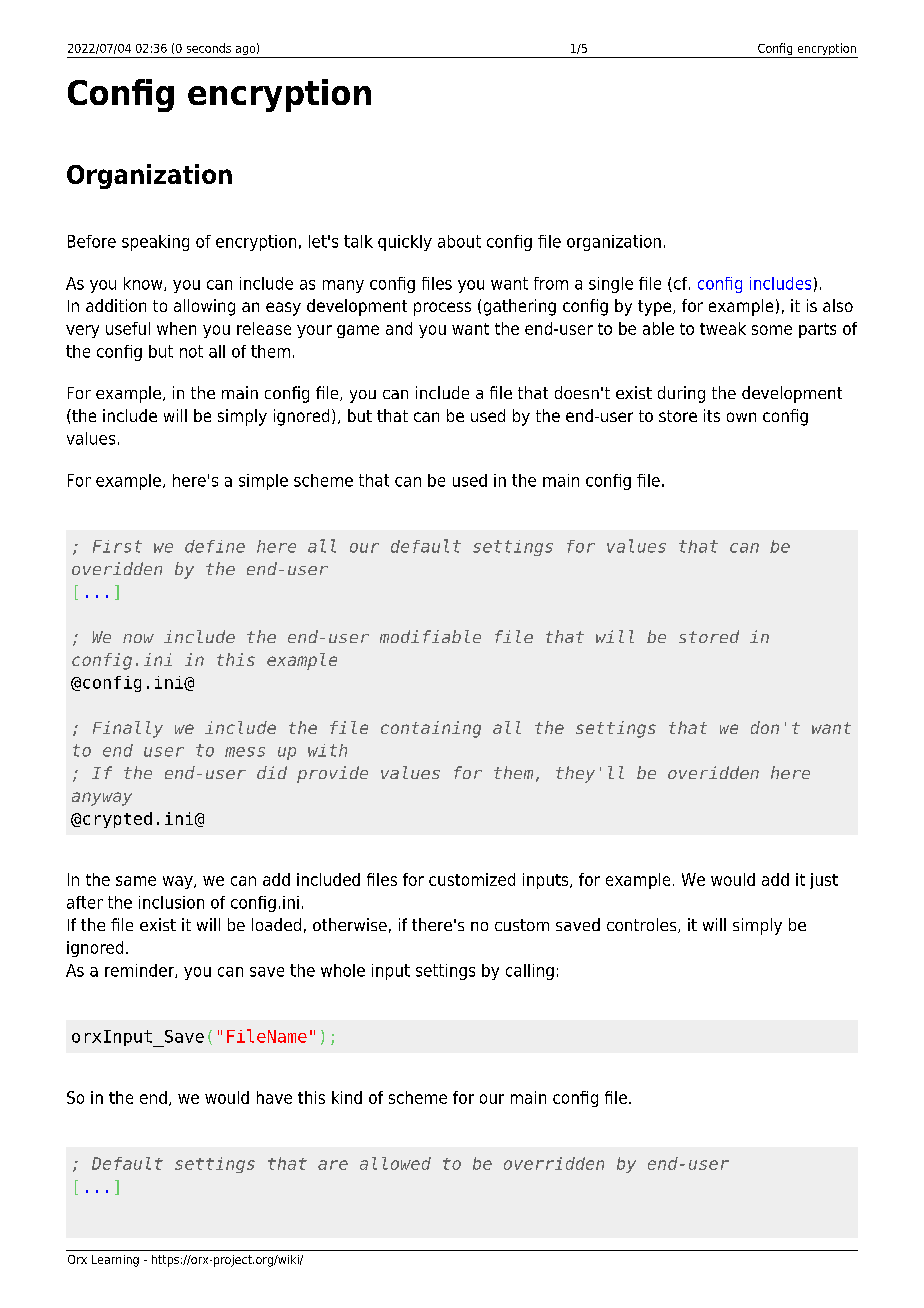  What do you see at coordinates (530, 972) in the image?
I see `calling` at bounding box center [530, 972].
